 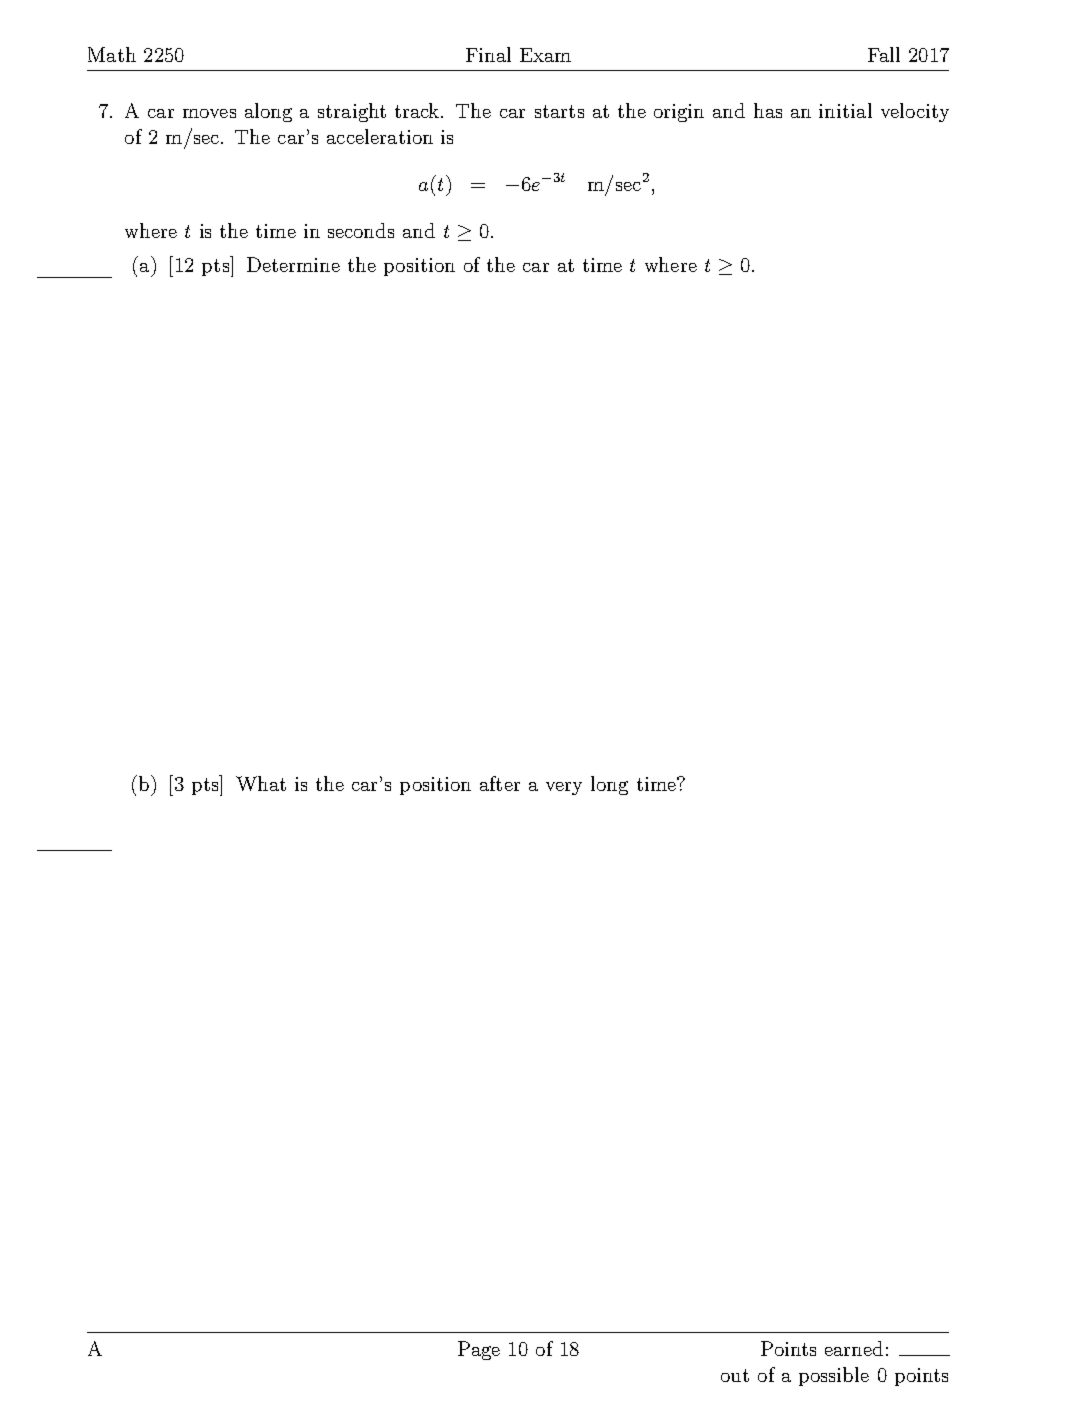 I want to click on very, so click(x=564, y=788).
